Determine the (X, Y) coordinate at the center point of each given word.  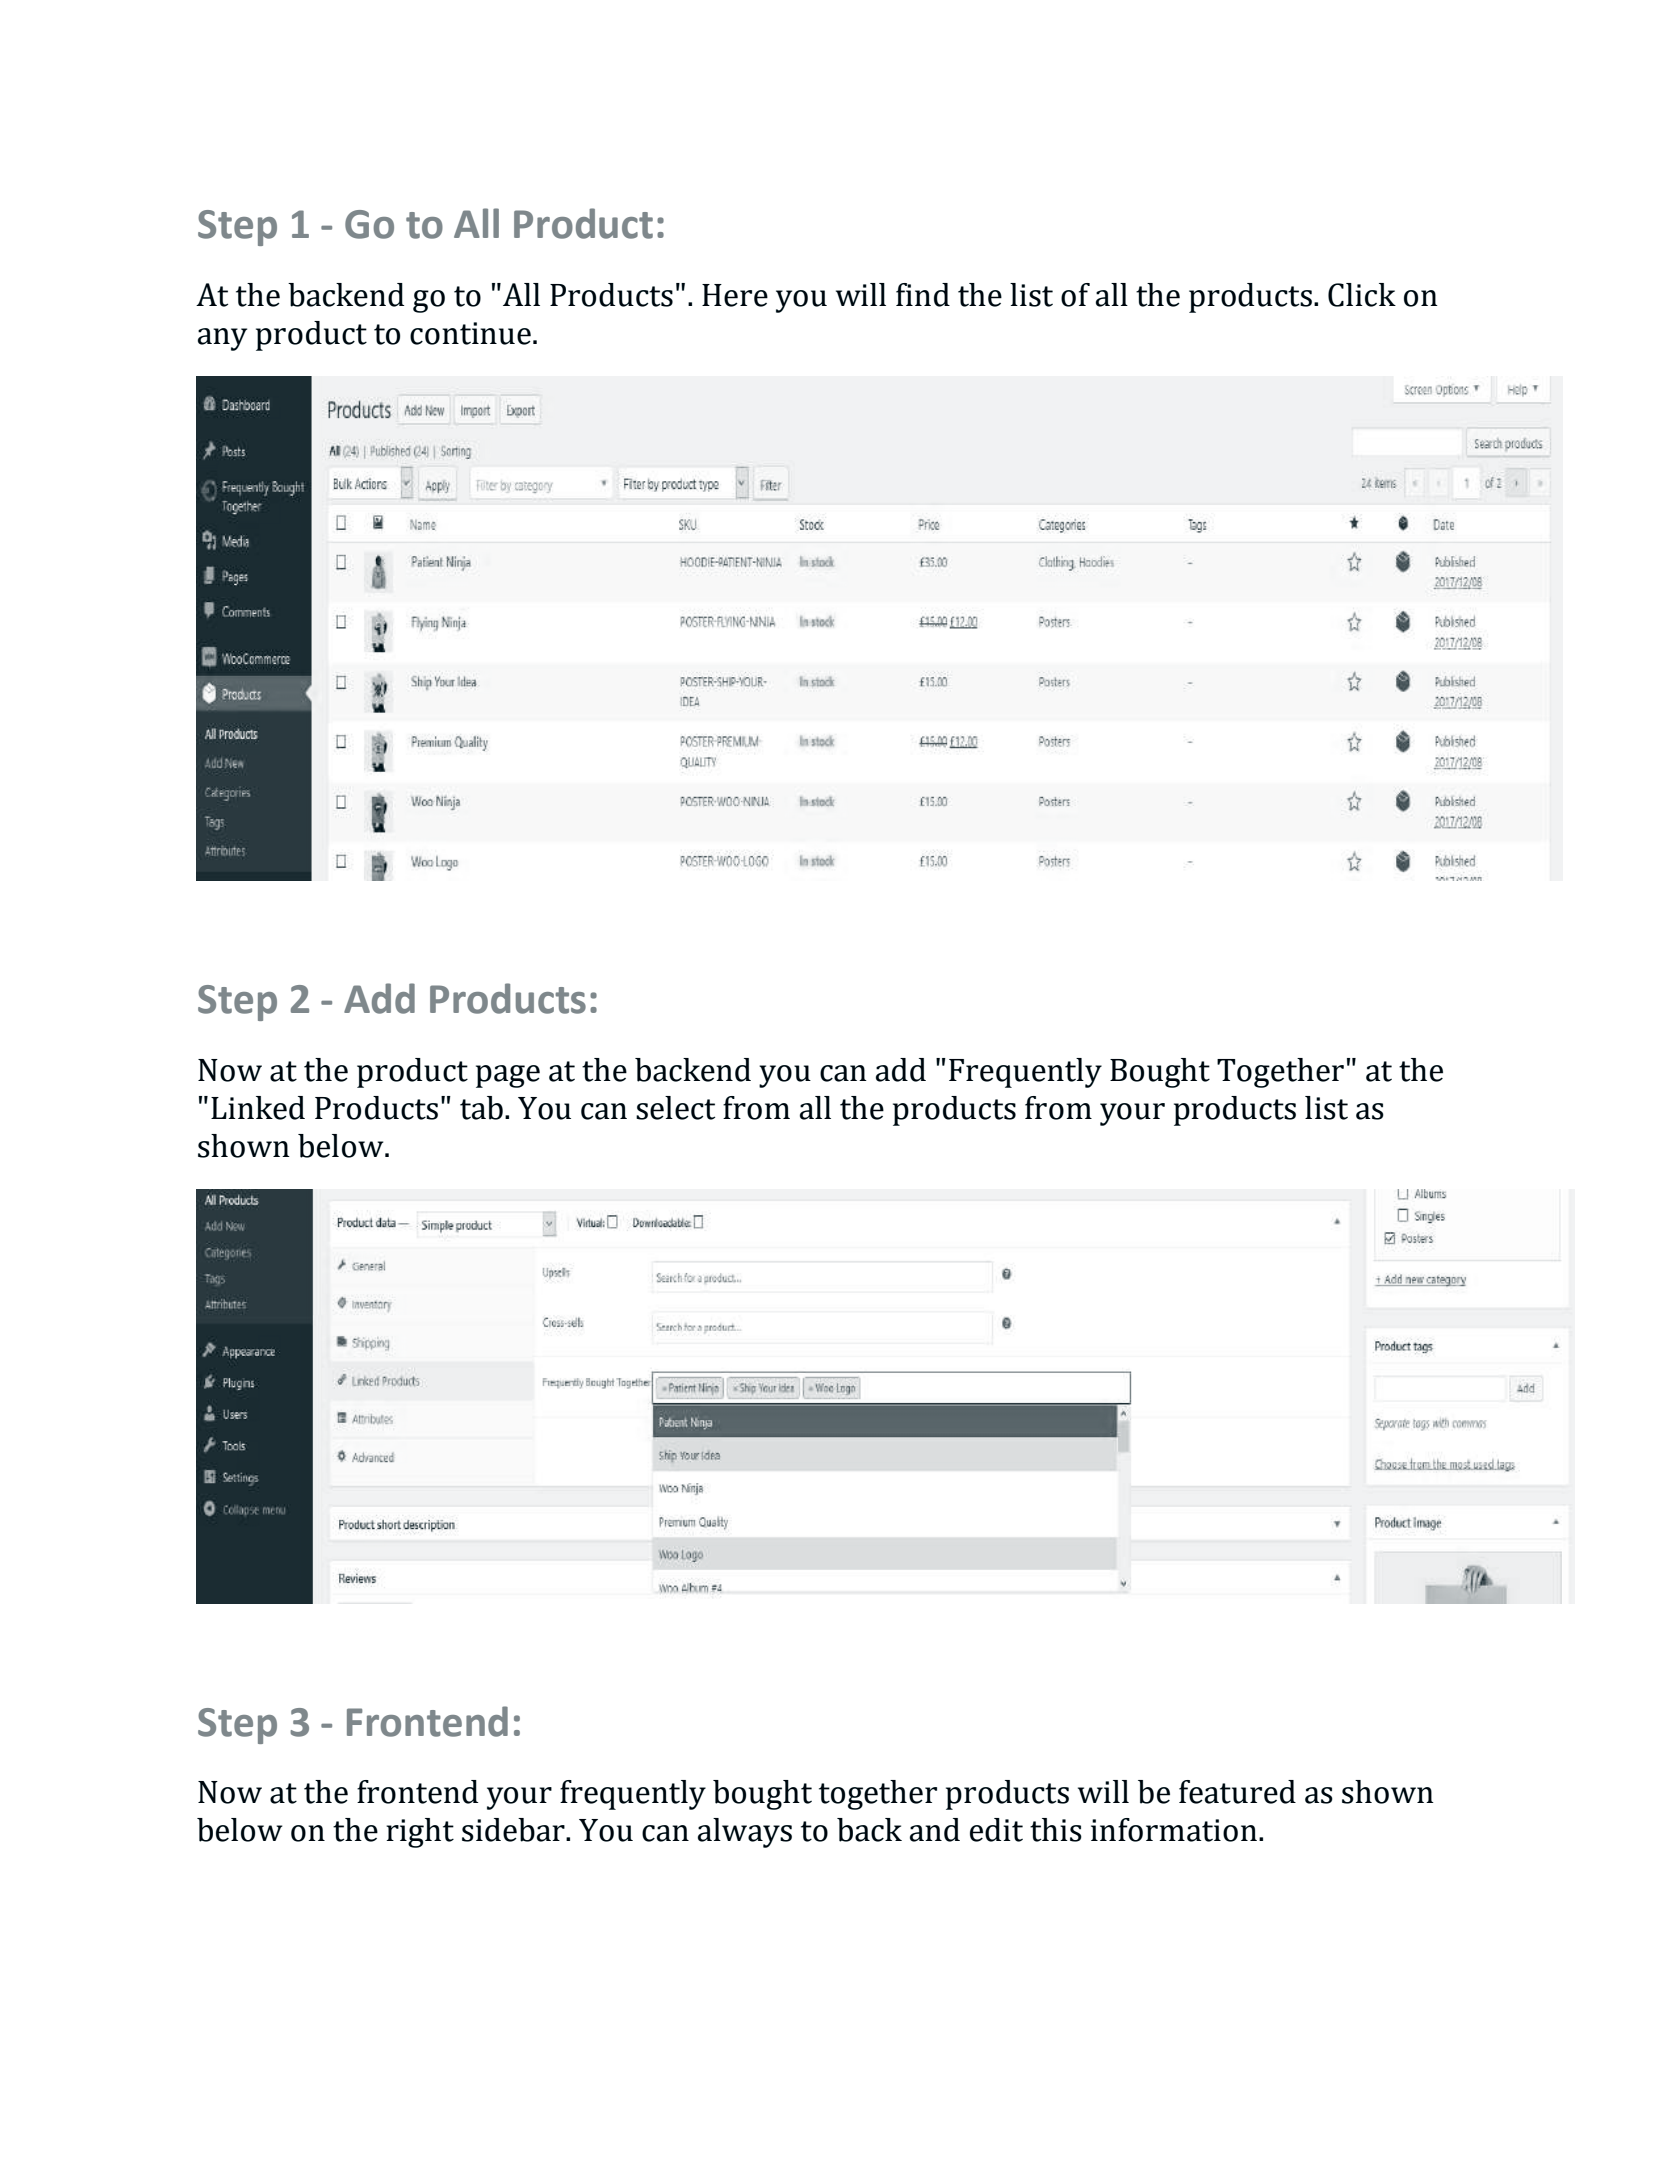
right (420, 1833)
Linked (258, 1108)
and (935, 1830)
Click (1362, 295)
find (923, 295)
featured (1237, 1792)
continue (470, 333)
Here (735, 295)
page (508, 1076)
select (675, 1108)
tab (481, 1108)
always (745, 1833)
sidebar (514, 1830)
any (222, 339)
